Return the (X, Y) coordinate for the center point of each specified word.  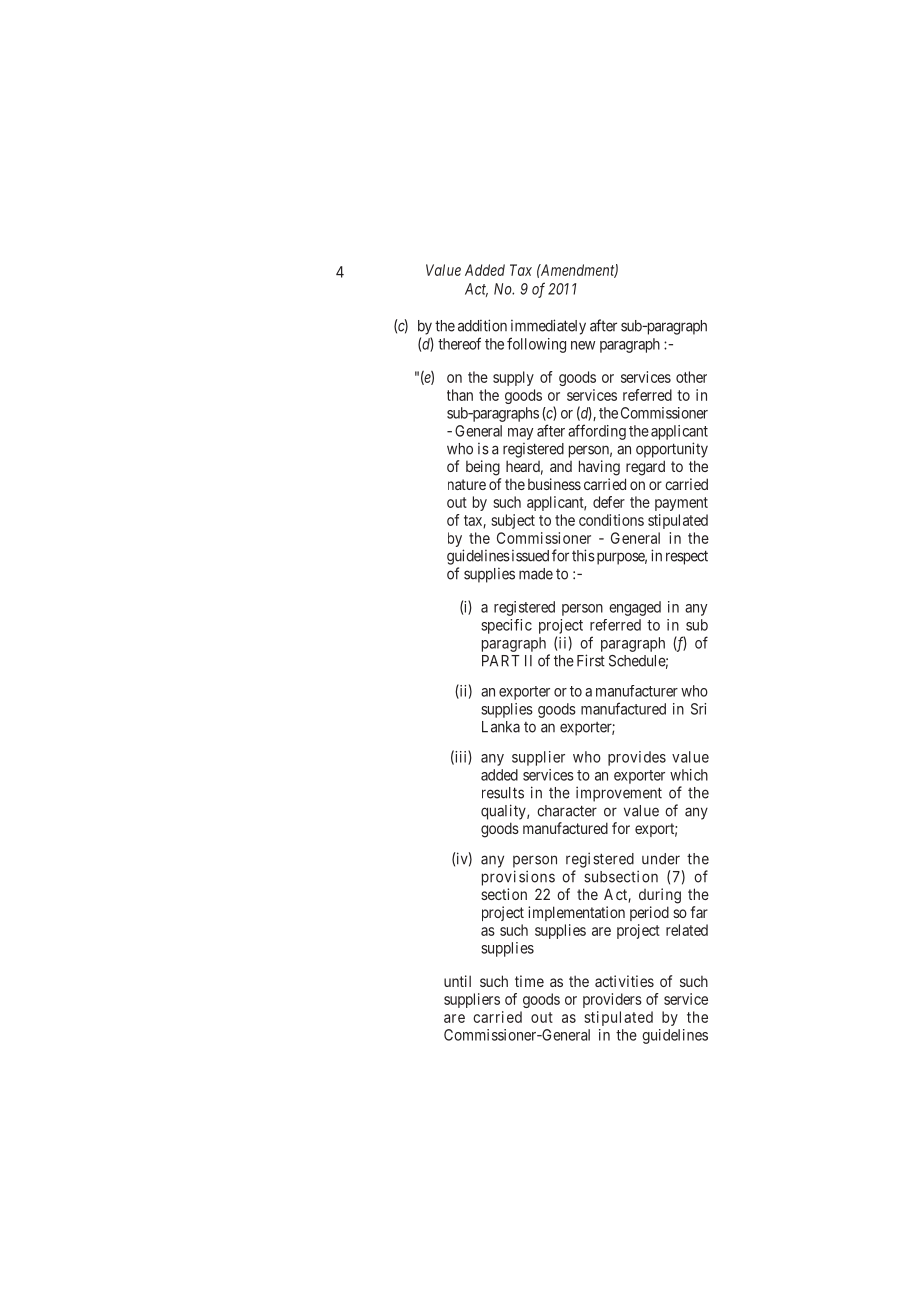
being (483, 468)
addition (482, 325)
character (567, 811)
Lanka (501, 727)
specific (506, 626)
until (457, 981)
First (591, 660)
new (583, 345)
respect (687, 557)
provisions (518, 878)
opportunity (672, 450)
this (583, 555)
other (691, 377)
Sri (698, 709)
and (561, 466)
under (661, 859)
